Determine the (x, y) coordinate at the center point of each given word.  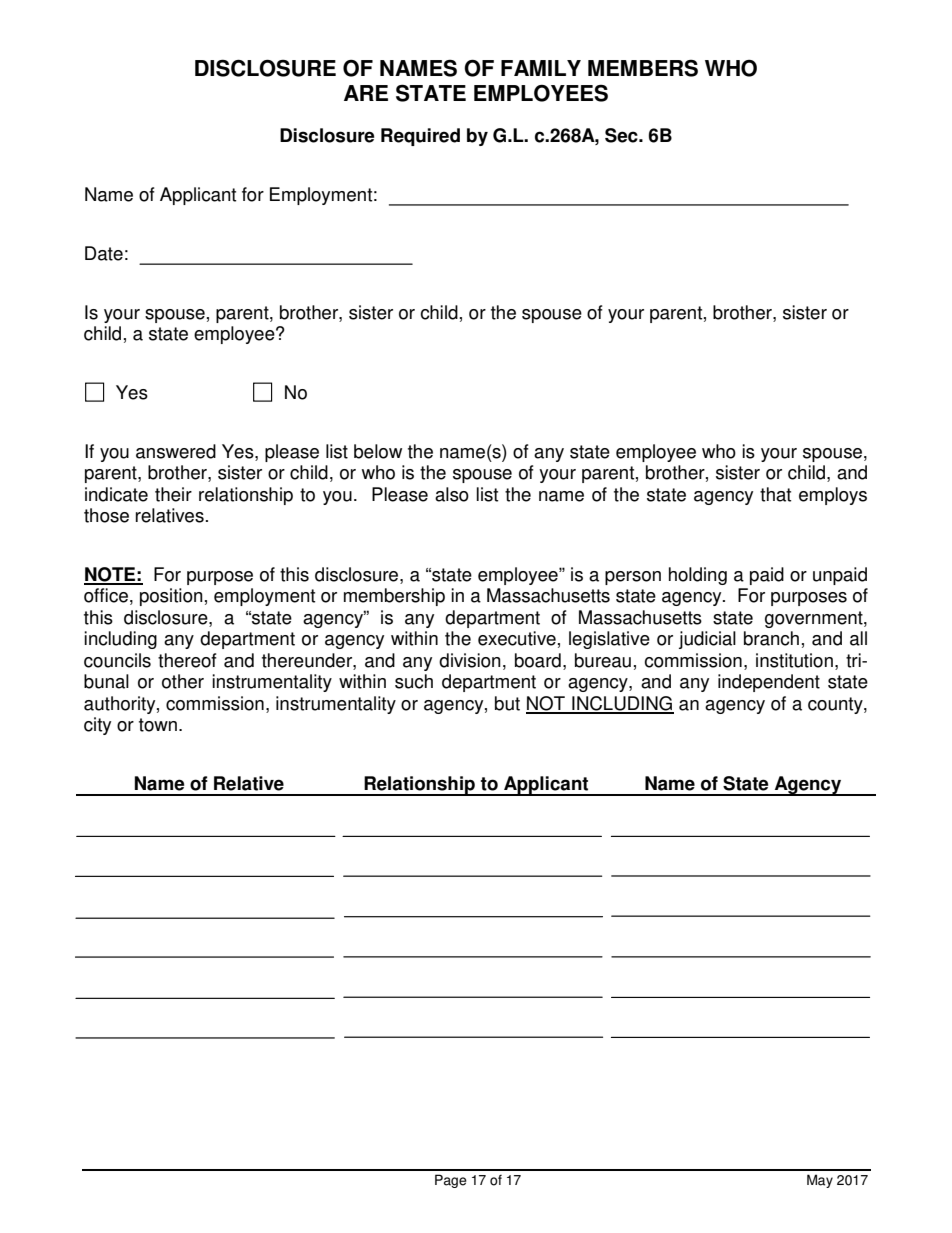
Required (420, 137)
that (775, 494)
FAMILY (541, 68)
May (820, 1181)
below (378, 451)
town (158, 725)
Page (451, 1181)
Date (104, 253)
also (452, 494)
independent (769, 683)
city (97, 726)
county (836, 705)
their (173, 494)
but (507, 703)
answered (176, 451)
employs (833, 496)
